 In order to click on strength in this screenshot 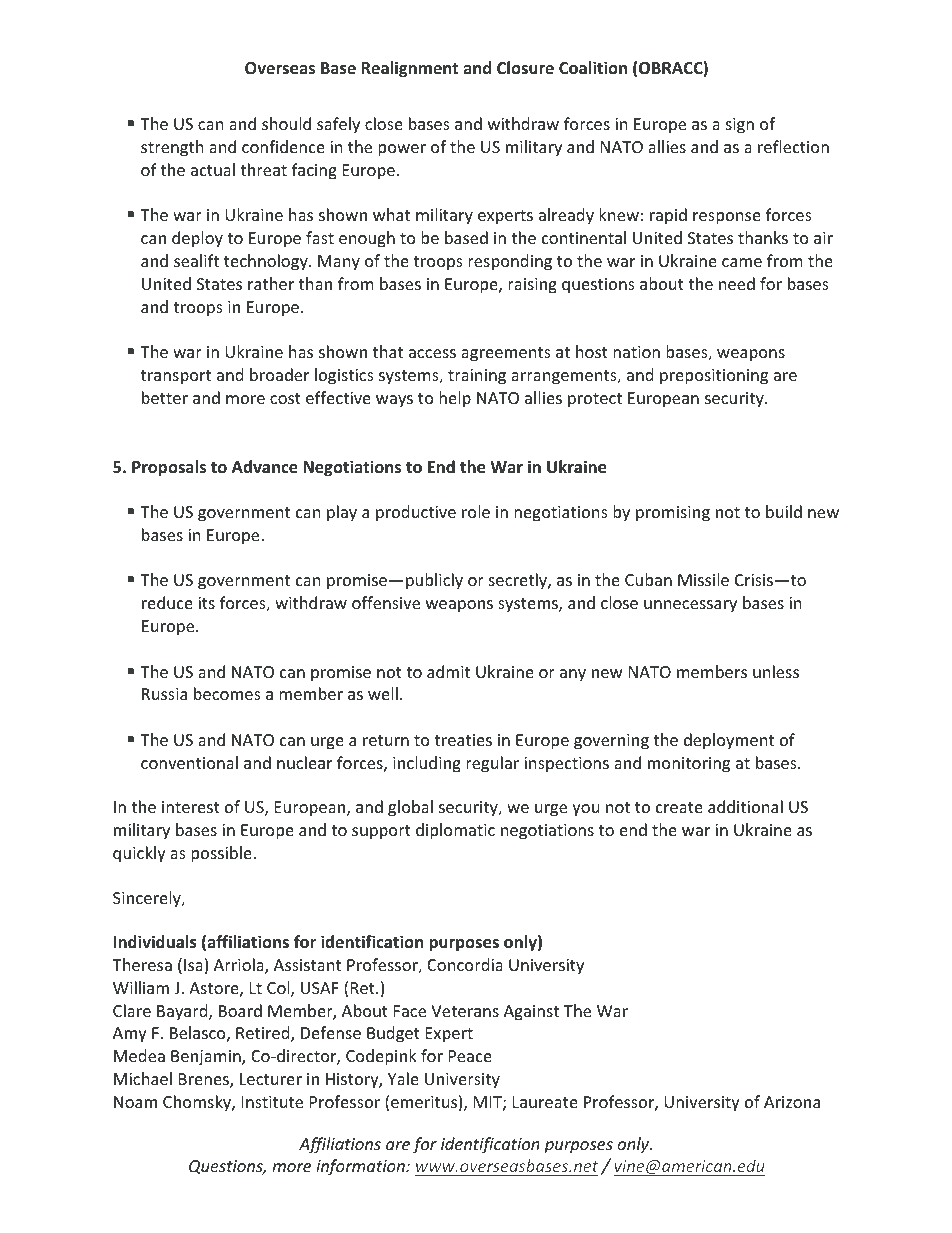, I will do `click(172, 148)`.
